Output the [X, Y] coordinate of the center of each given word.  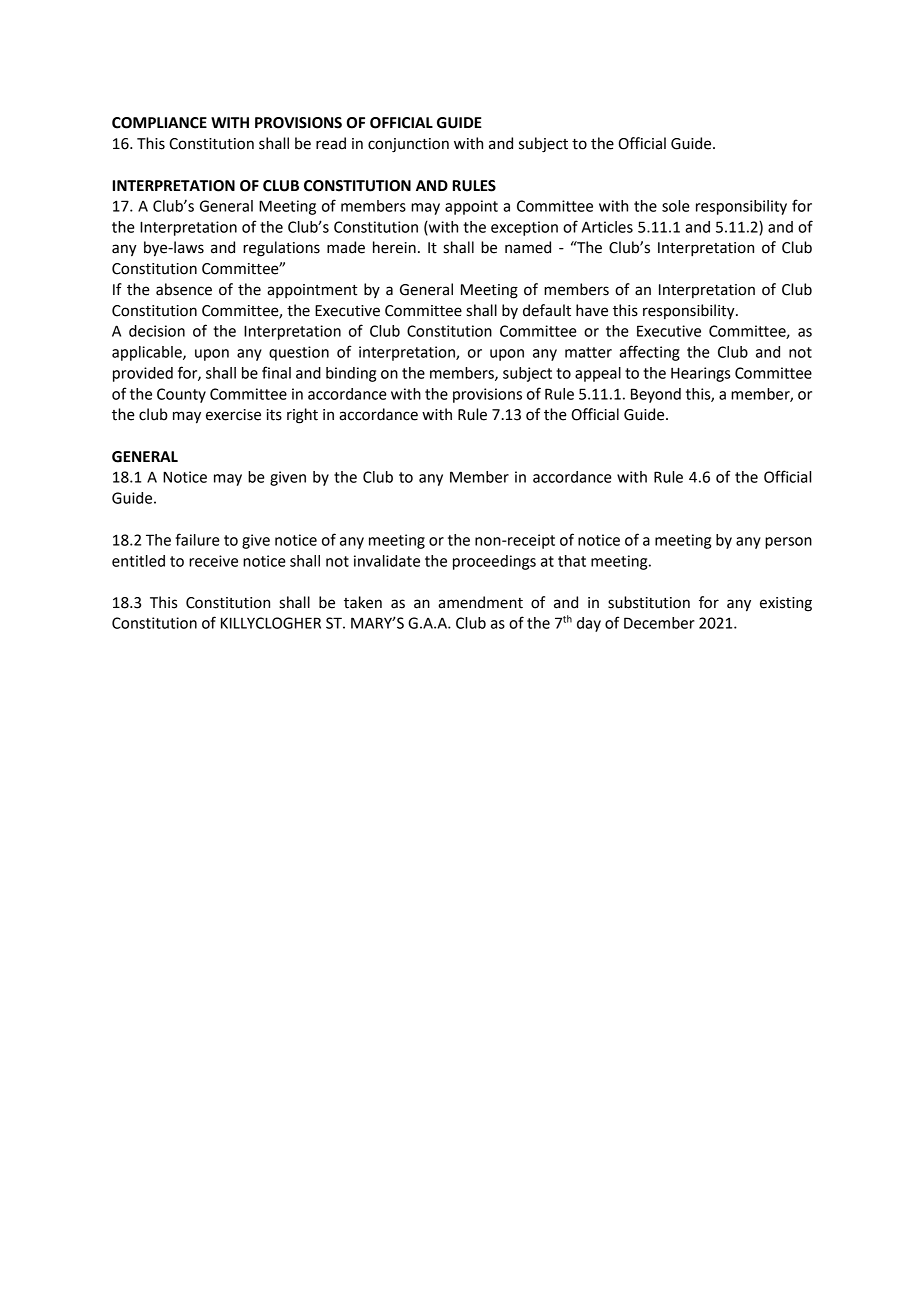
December [659, 623]
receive [213, 561]
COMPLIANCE [159, 123]
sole [676, 206]
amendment [480, 602]
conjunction [408, 145]
